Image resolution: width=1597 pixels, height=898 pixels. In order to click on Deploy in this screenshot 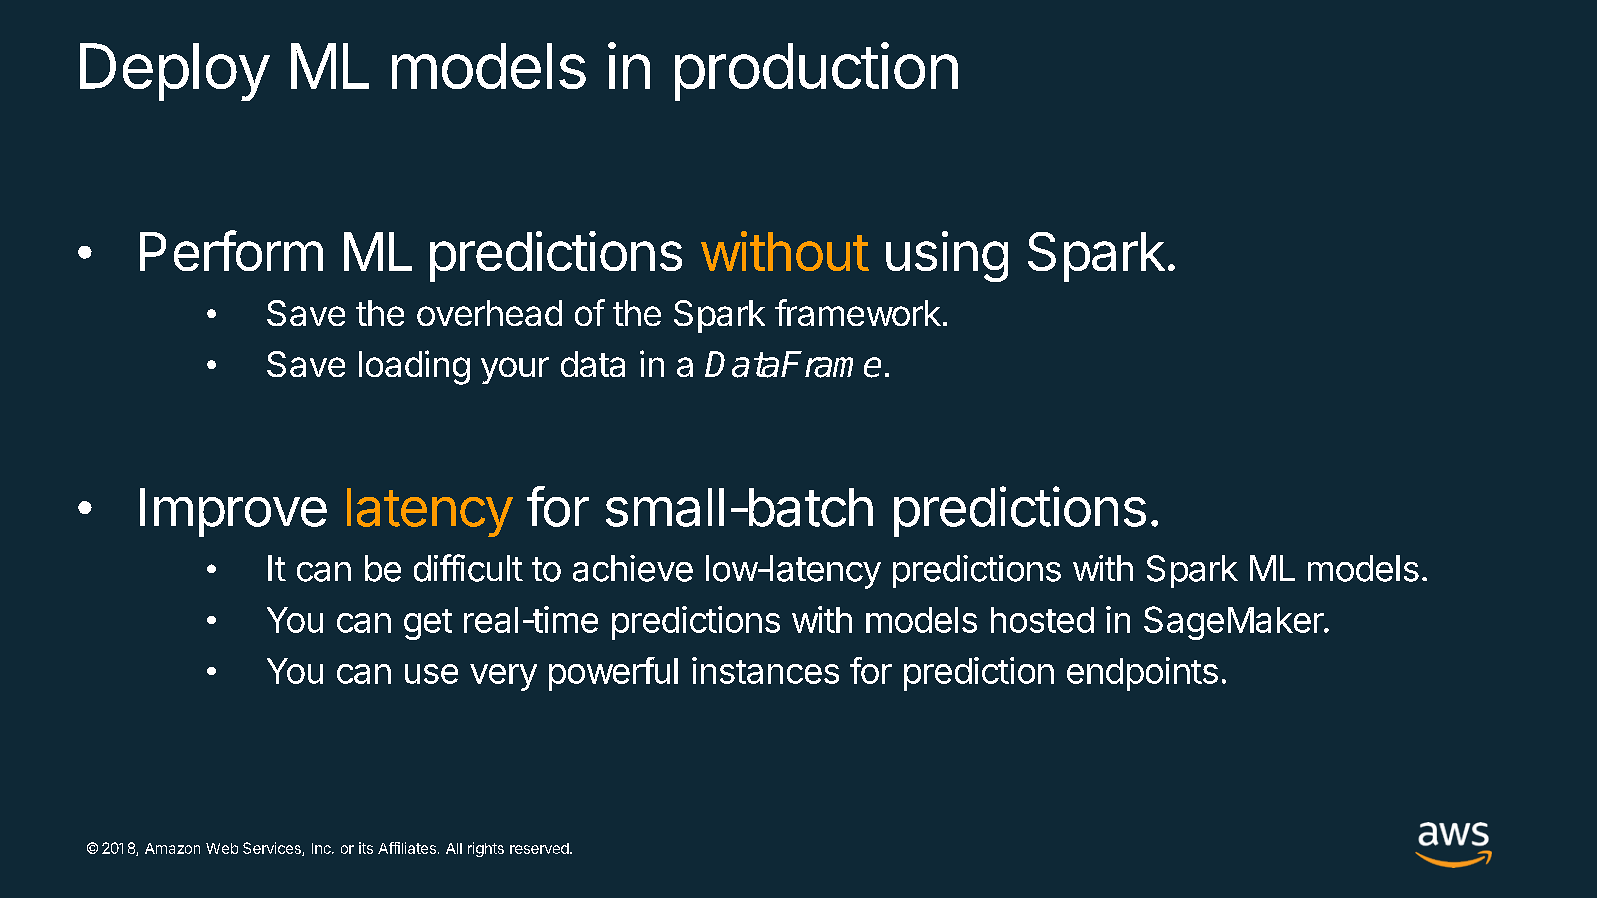, I will do `click(175, 72)`.
